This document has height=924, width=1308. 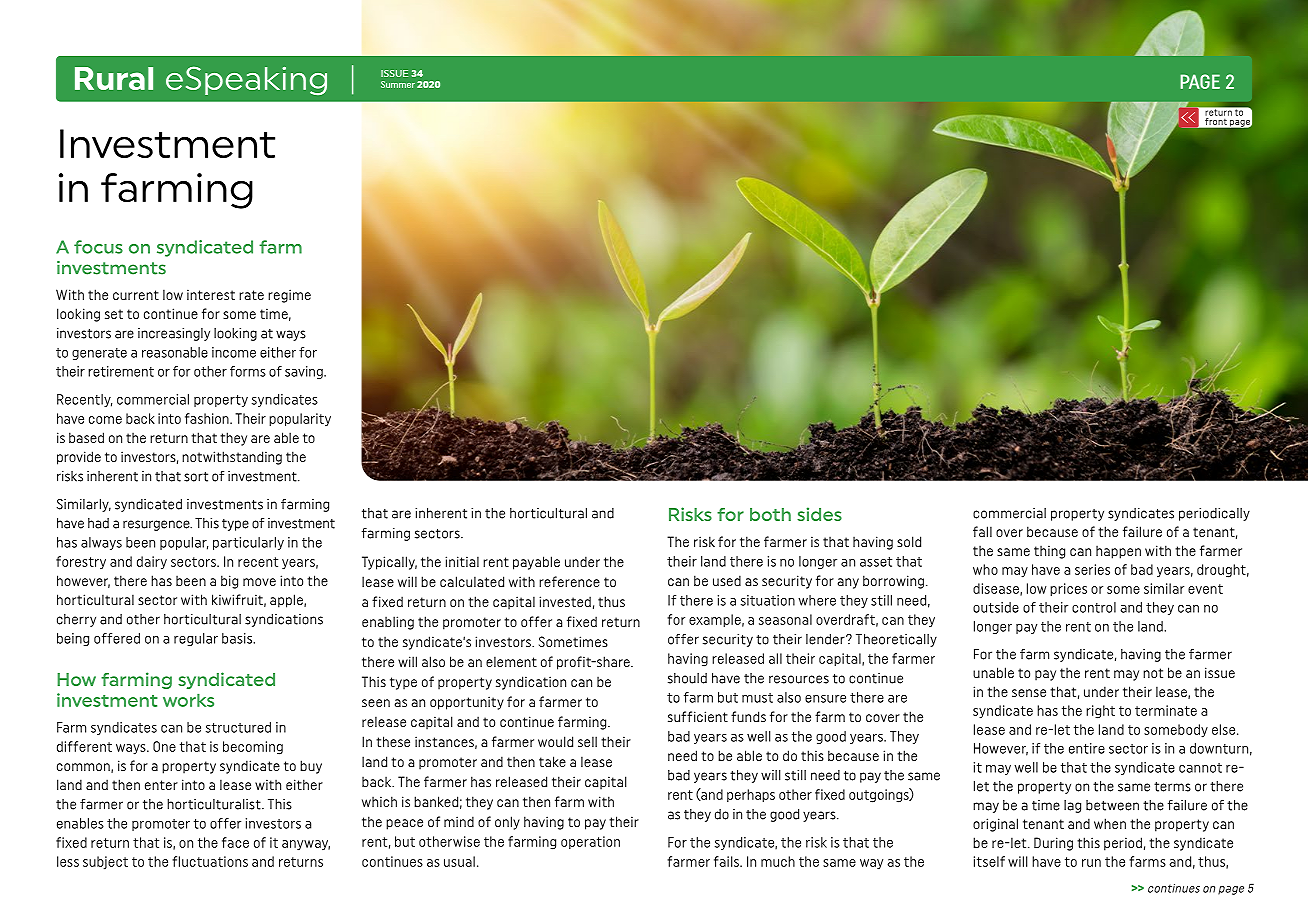 What do you see at coordinates (770, 514) in the document?
I see `both` at bounding box center [770, 514].
